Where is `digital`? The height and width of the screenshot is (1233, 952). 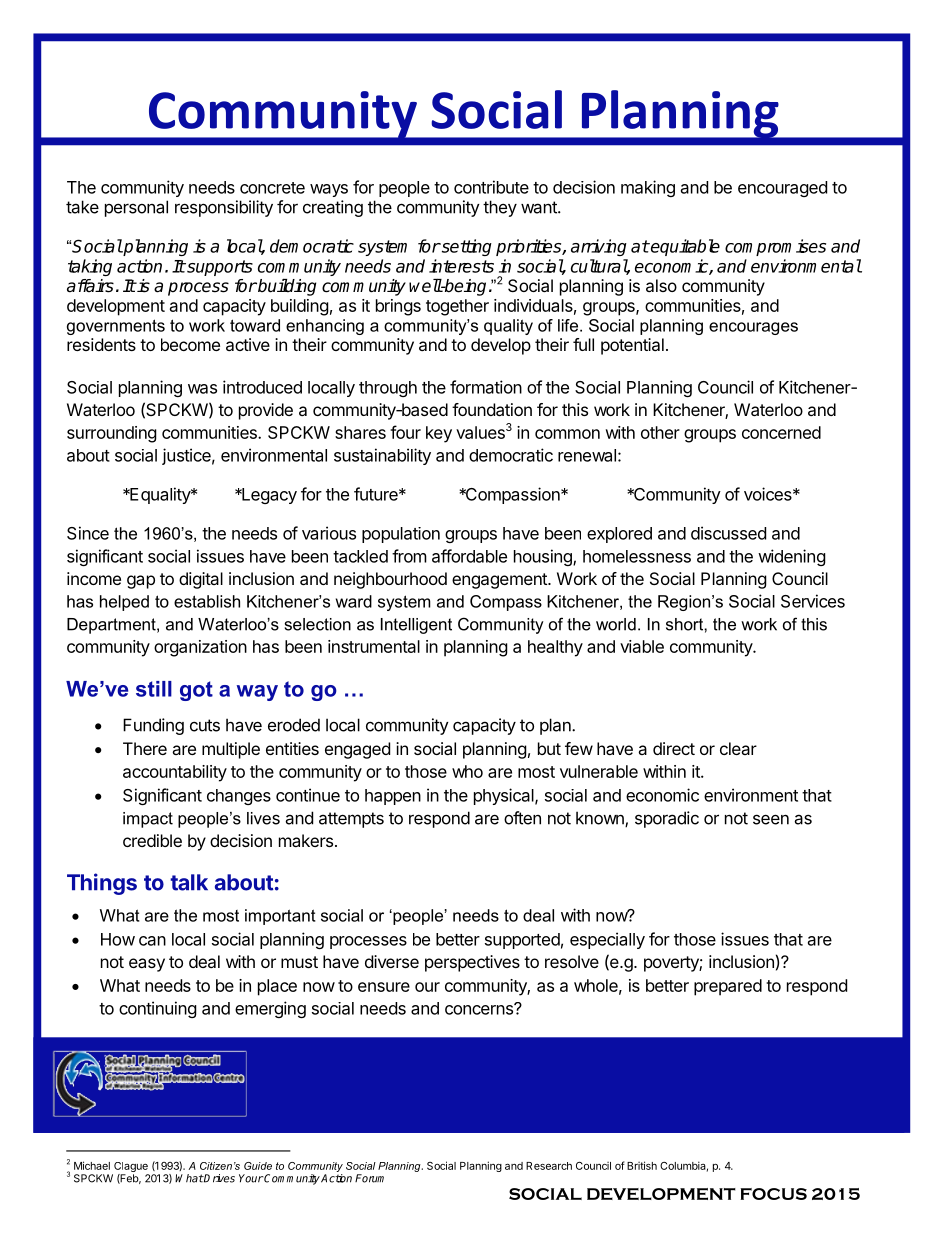 digital is located at coordinates (201, 580).
